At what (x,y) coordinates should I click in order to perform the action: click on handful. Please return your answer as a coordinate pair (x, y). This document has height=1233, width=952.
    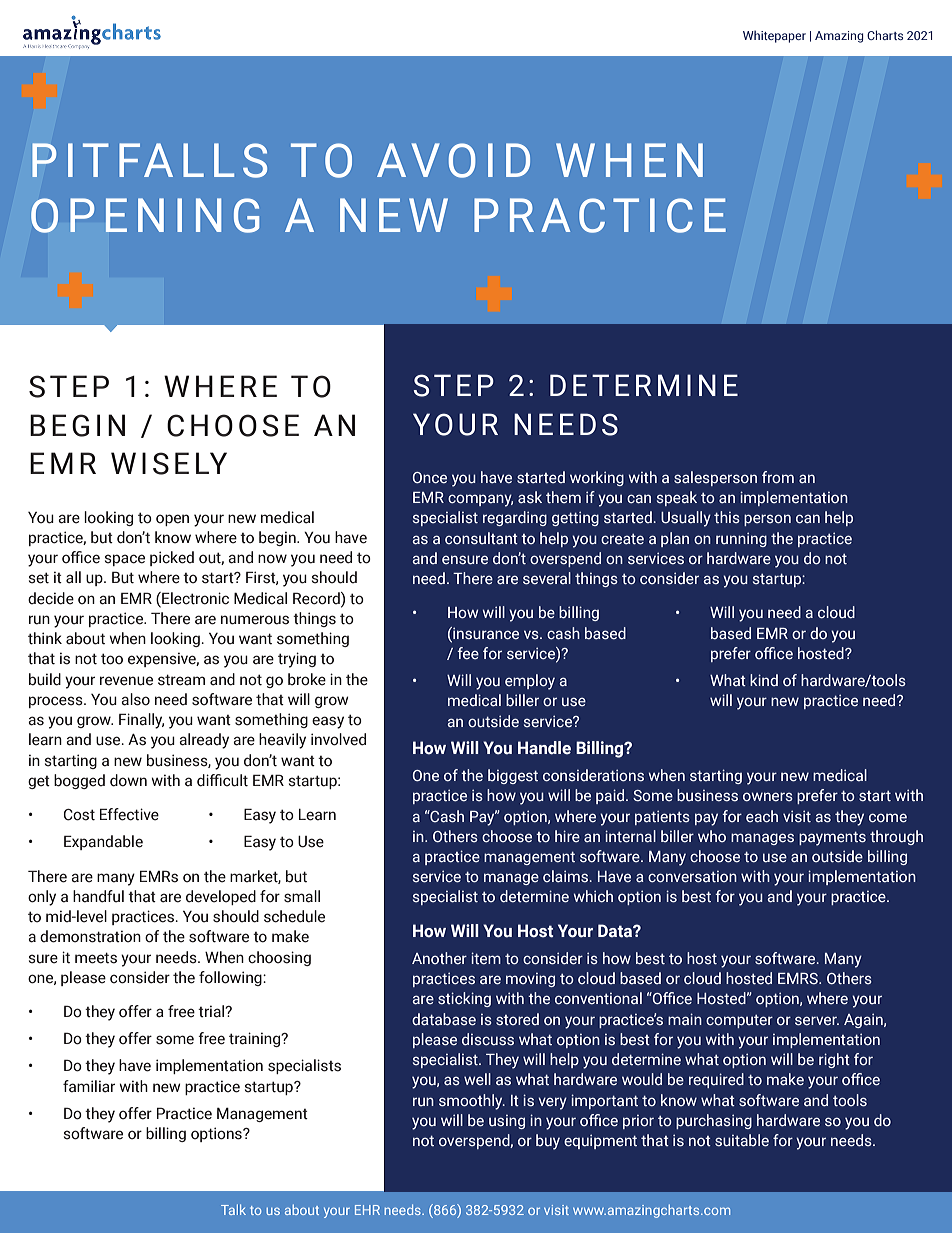
    Looking at the image, I should click on (98, 896).
